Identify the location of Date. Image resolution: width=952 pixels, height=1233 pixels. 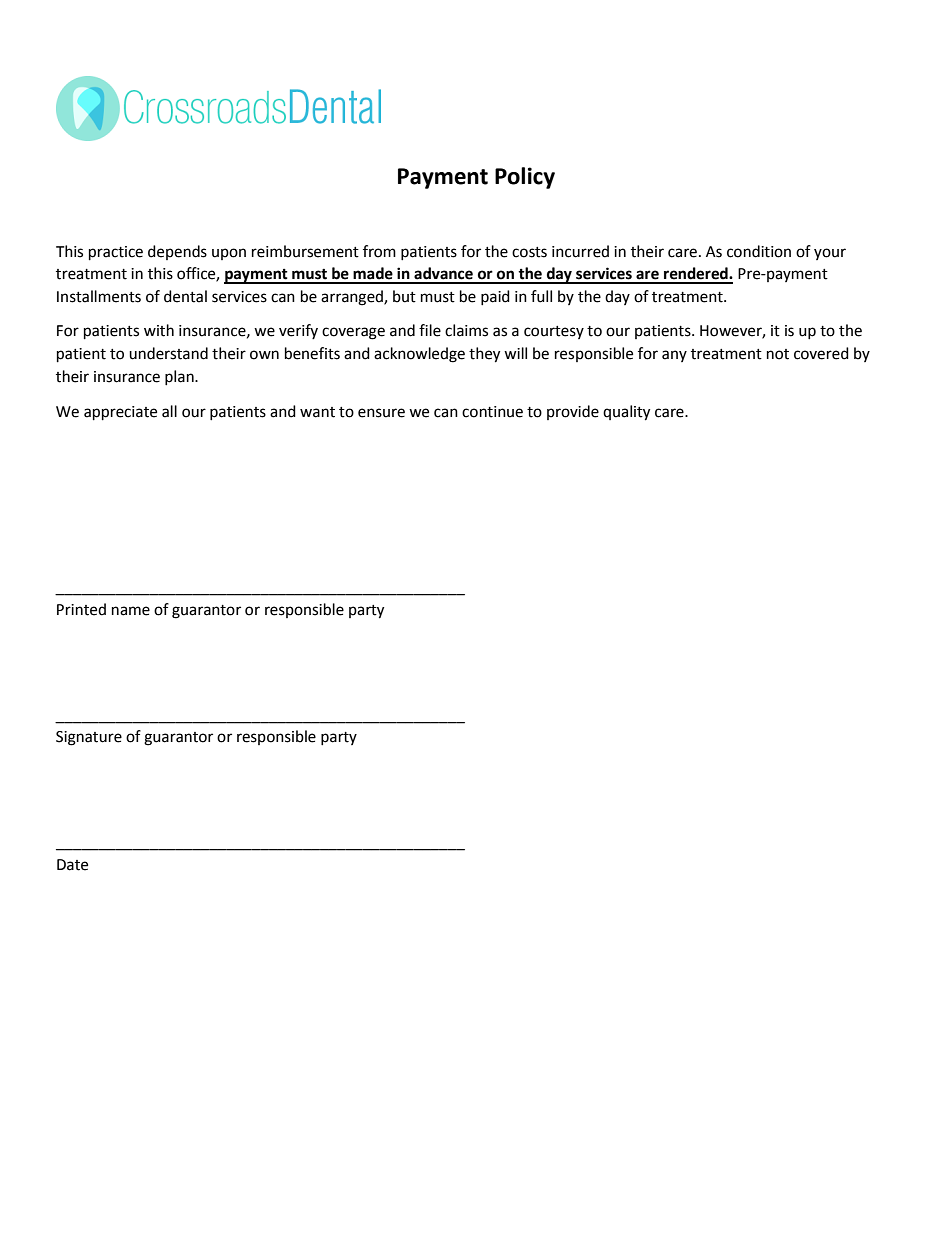
(72, 865).
